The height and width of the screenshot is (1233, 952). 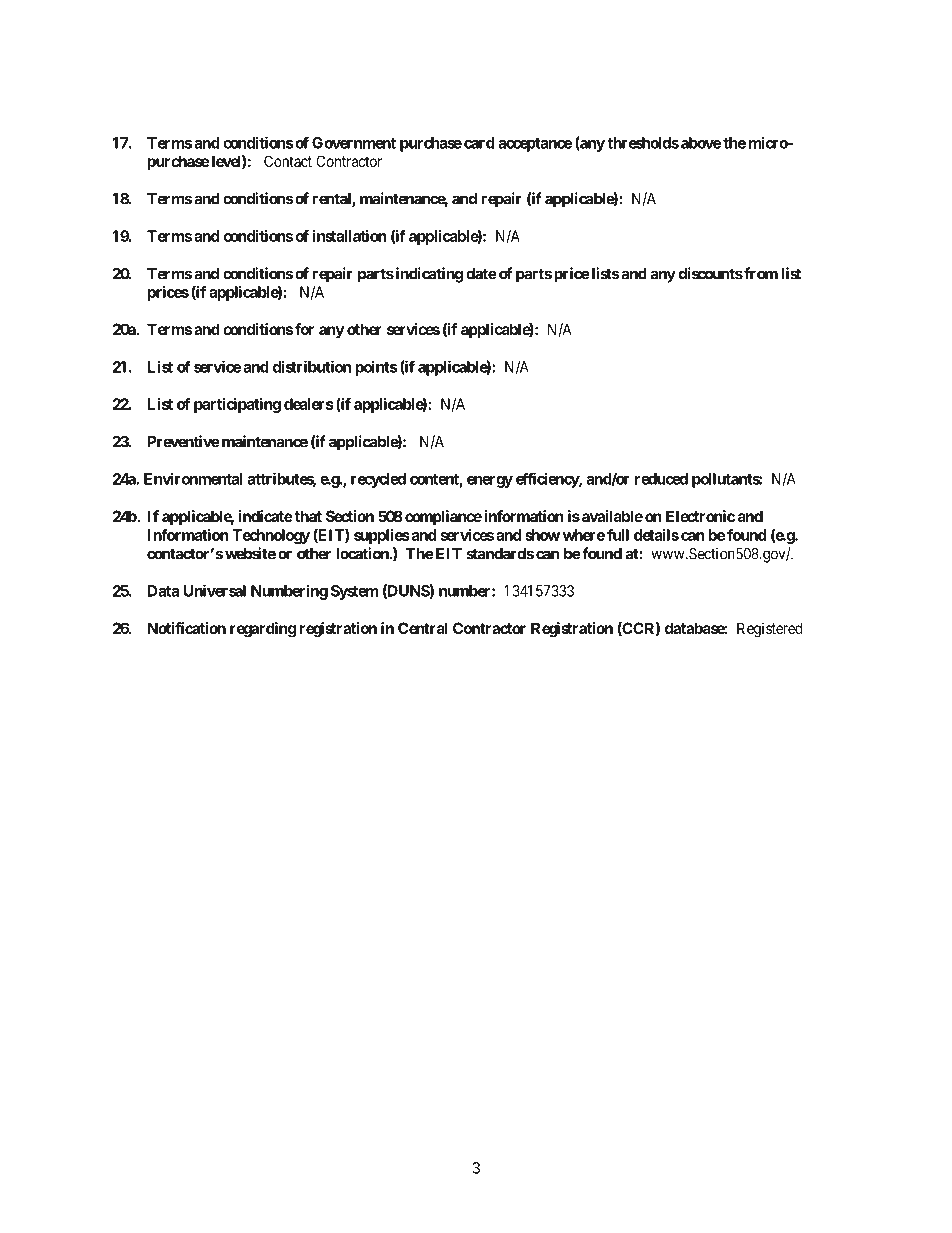 I want to click on regarding, so click(x=263, y=630).
